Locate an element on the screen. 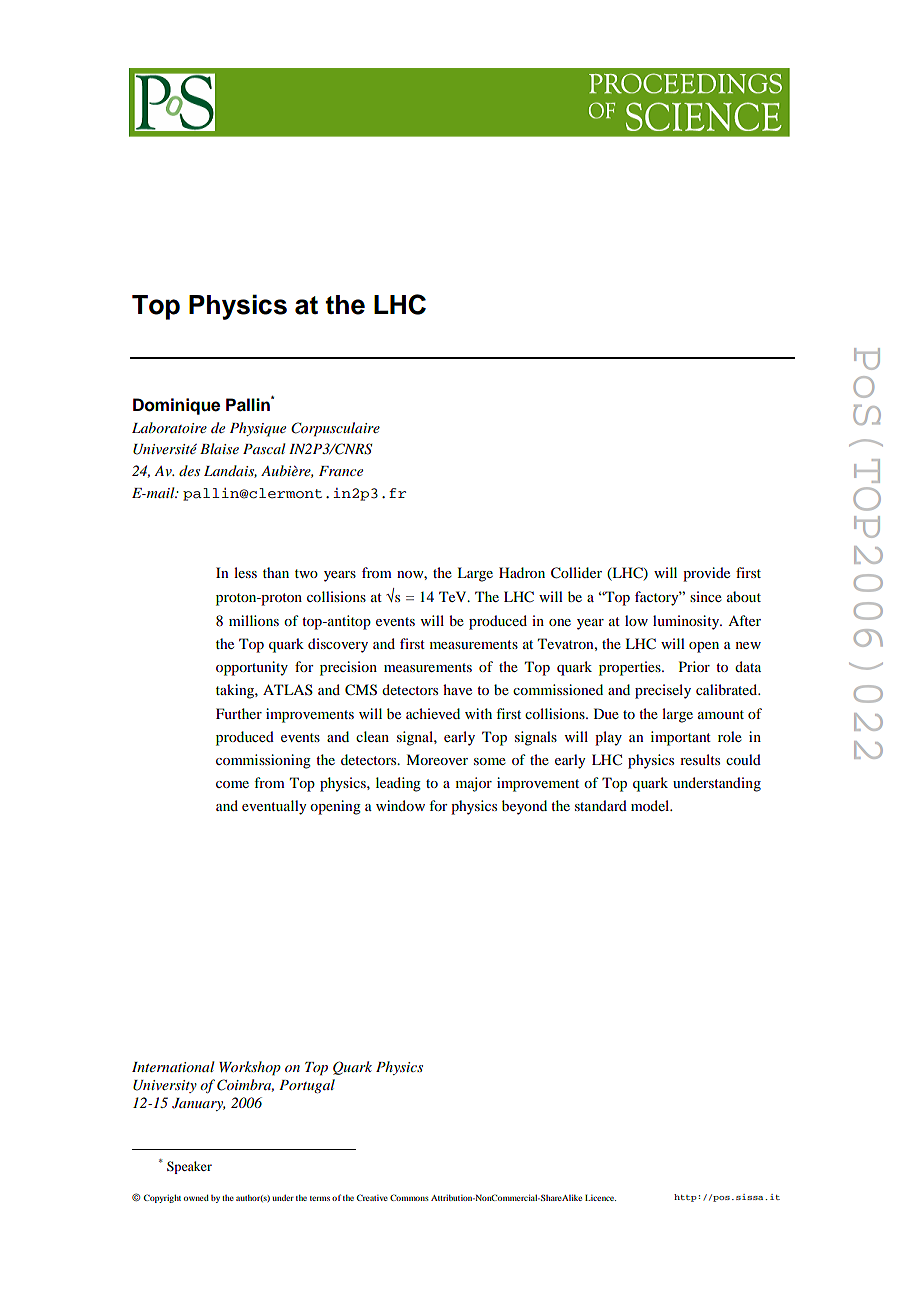 This screenshot has height=1308, width=924. come is located at coordinates (232, 784).
